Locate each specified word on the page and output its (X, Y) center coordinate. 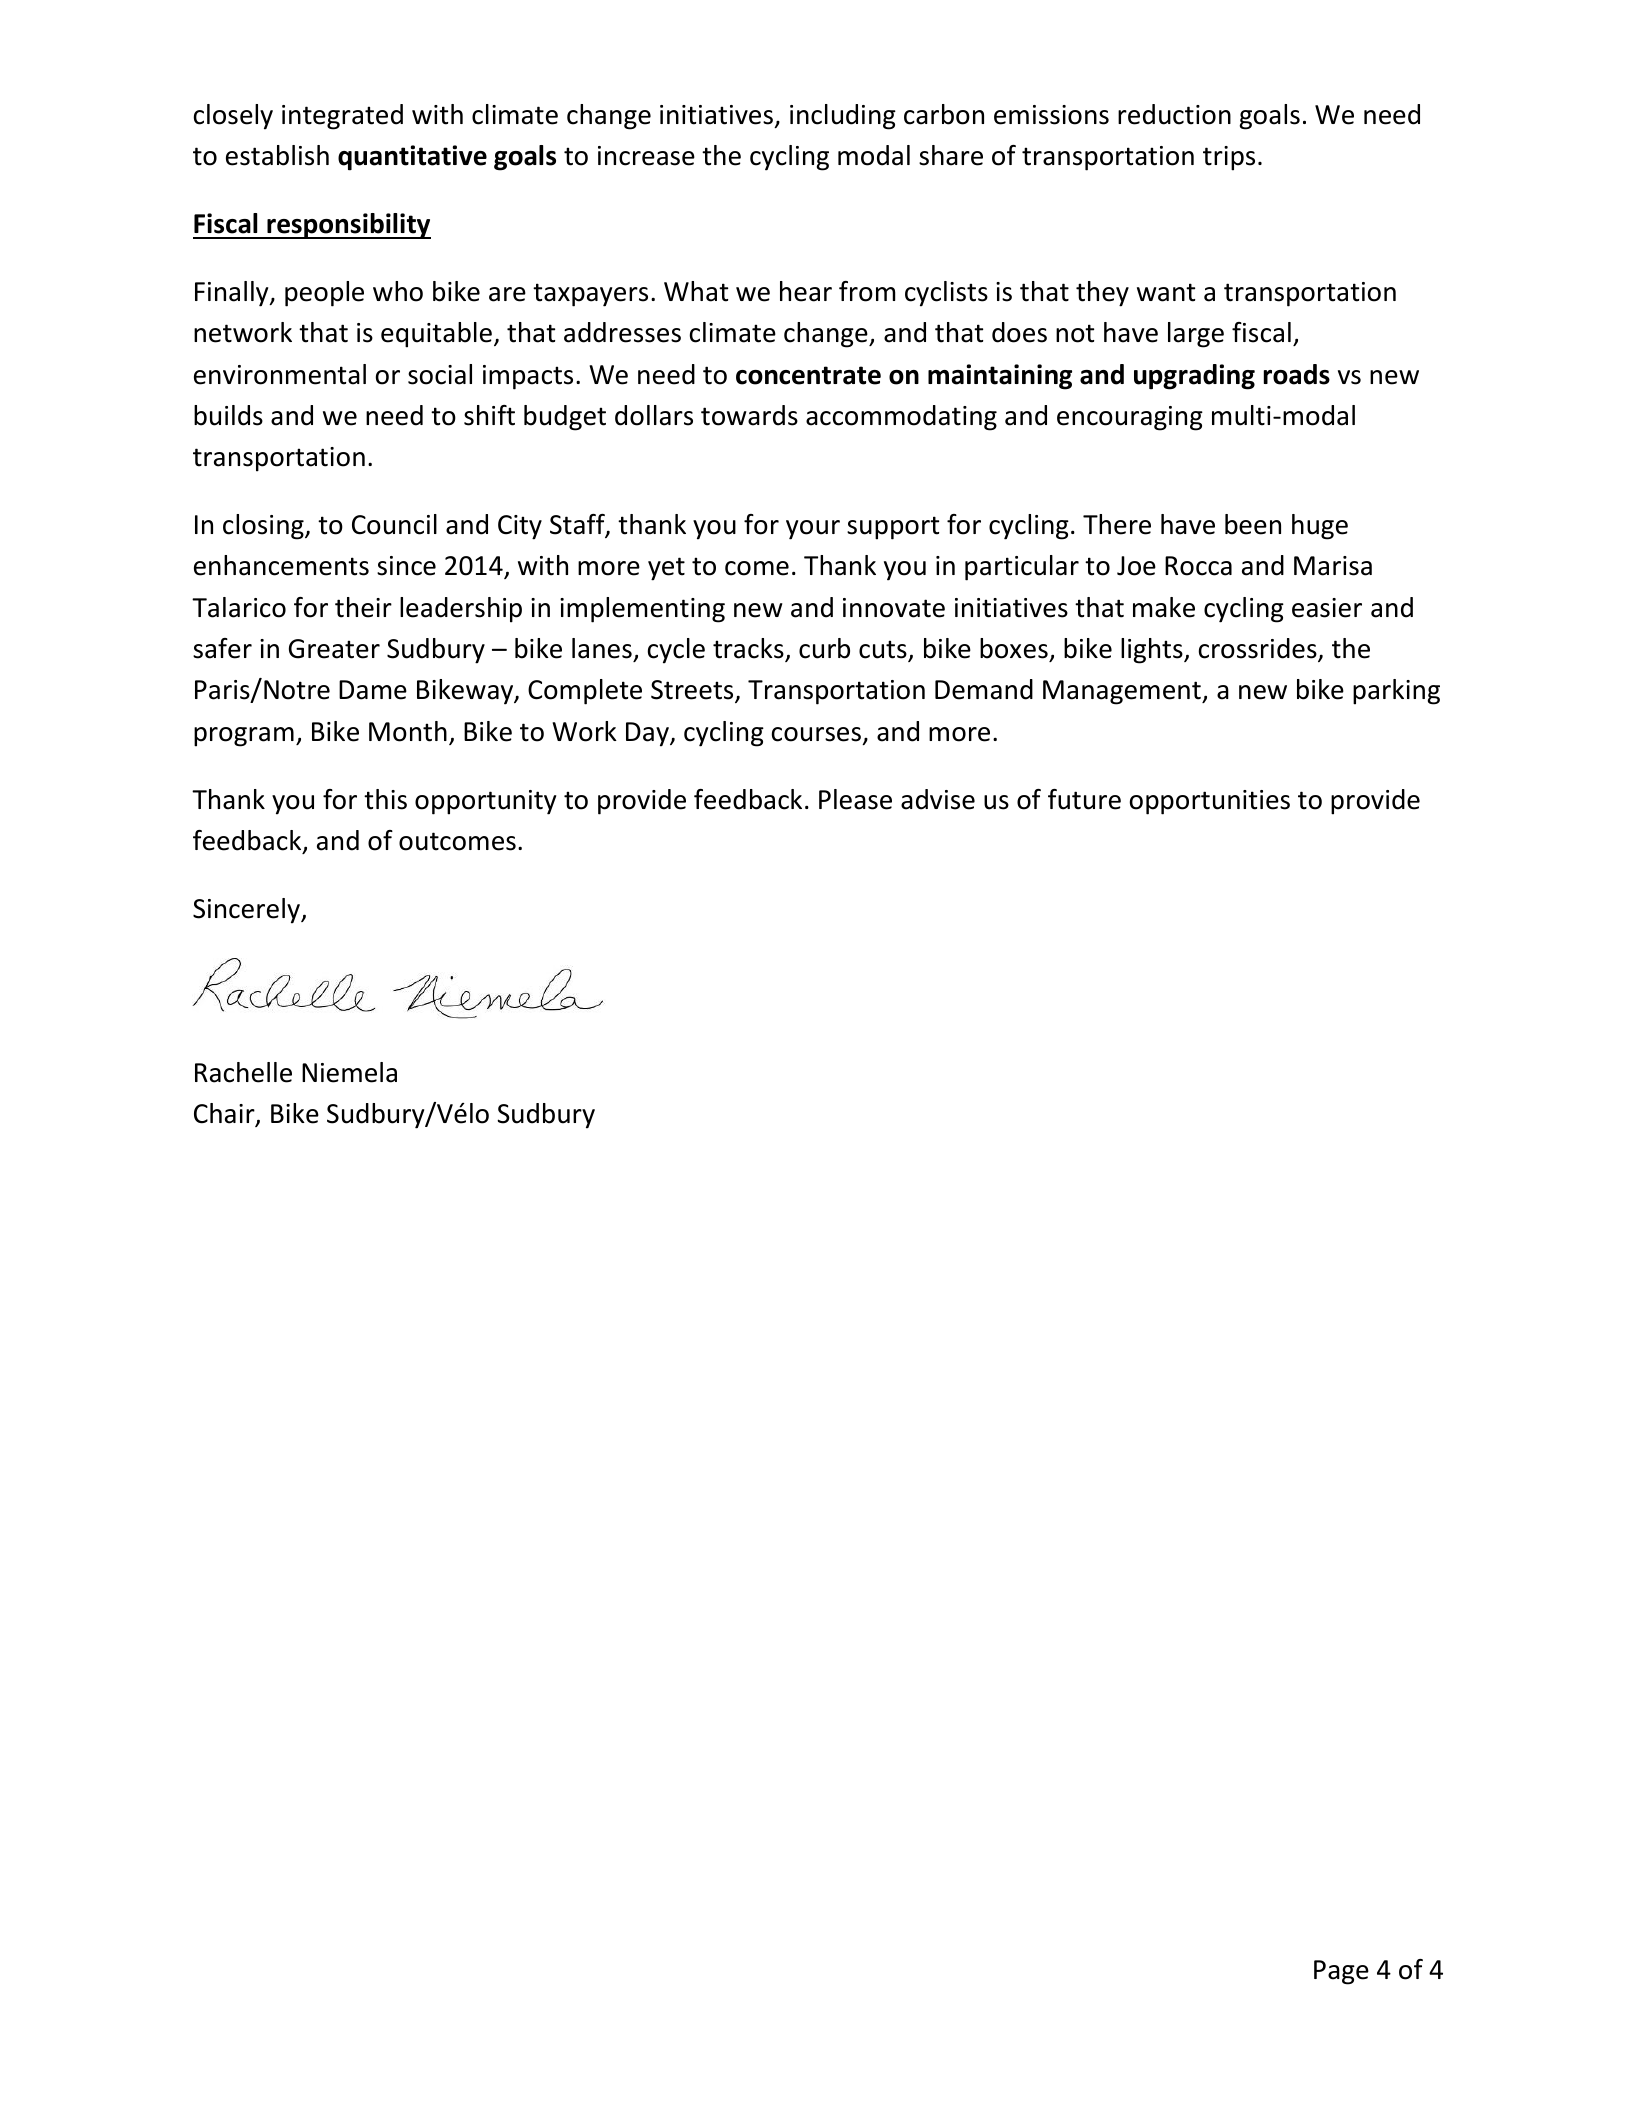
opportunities (1210, 802)
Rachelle (243, 1072)
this (385, 799)
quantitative (412, 158)
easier (1327, 608)
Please (855, 799)
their (363, 607)
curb (824, 648)
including (843, 117)
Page (1341, 1972)
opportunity (485, 802)
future (1084, 799)
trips (1229, 158)
